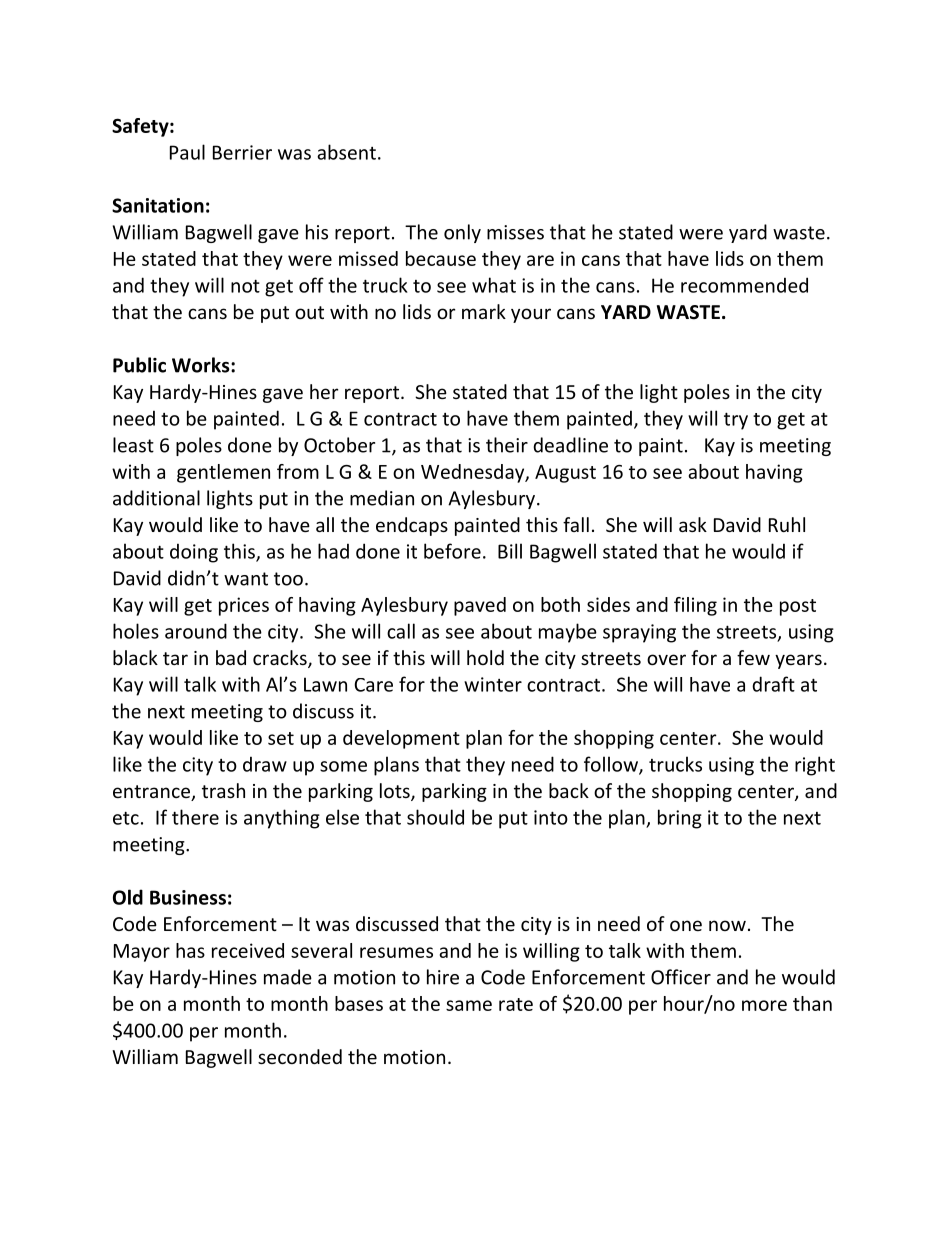  I want to click on Paul, so click(187, 152).
